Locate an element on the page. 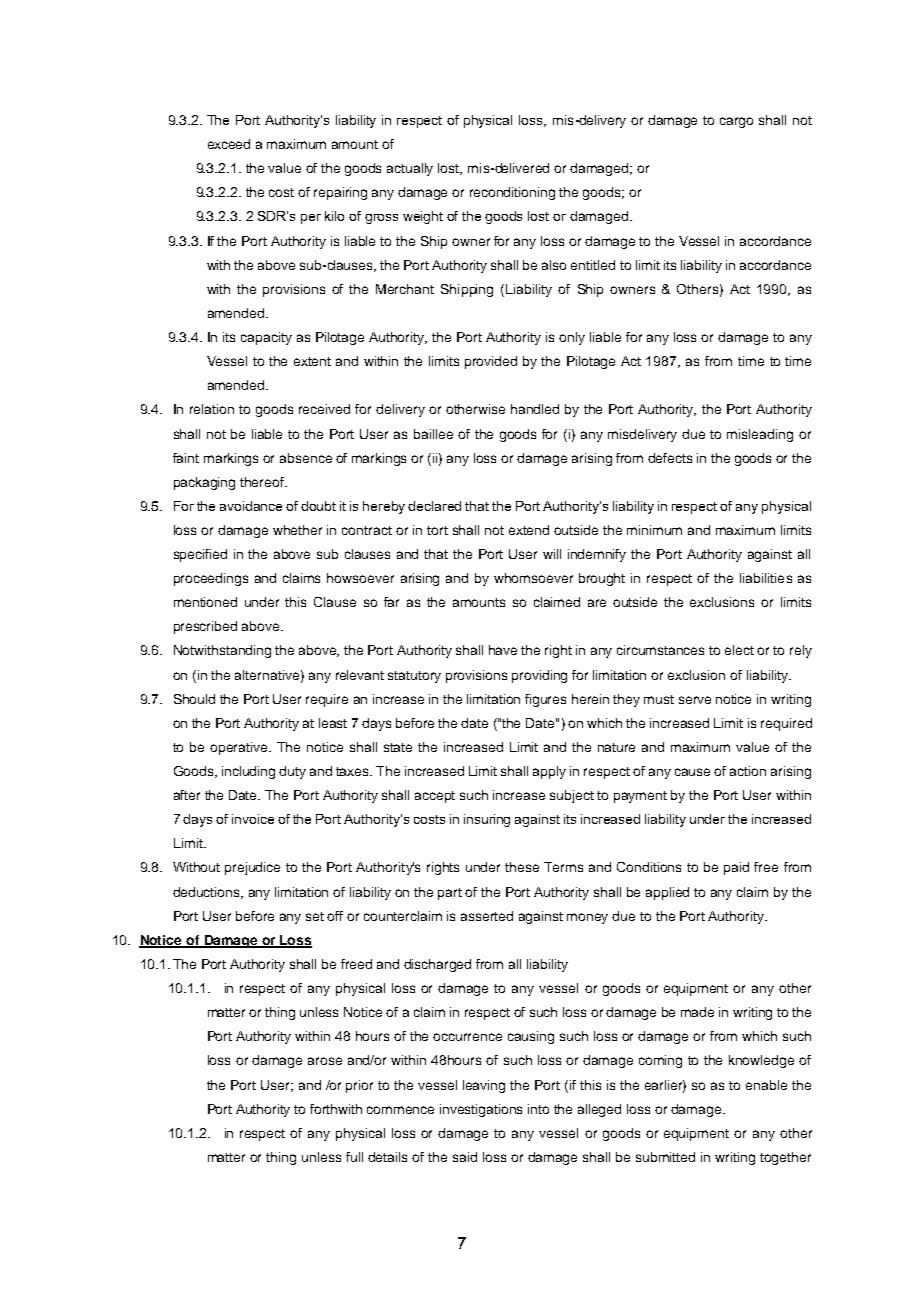 The image size is (924, 1308). cargo is located at coordinates (736, 122).
